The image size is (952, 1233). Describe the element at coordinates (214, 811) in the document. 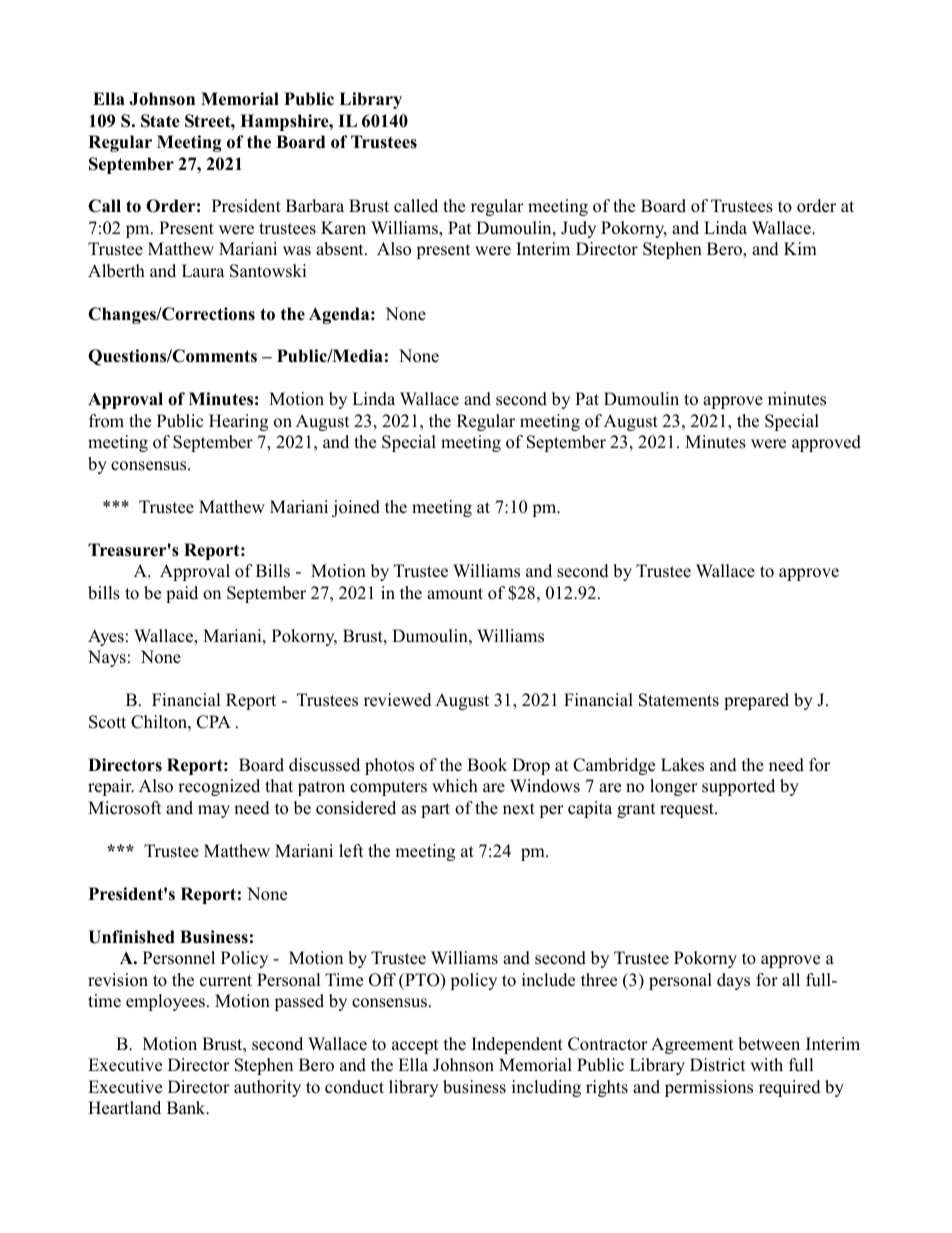

I see `may` at that location.
